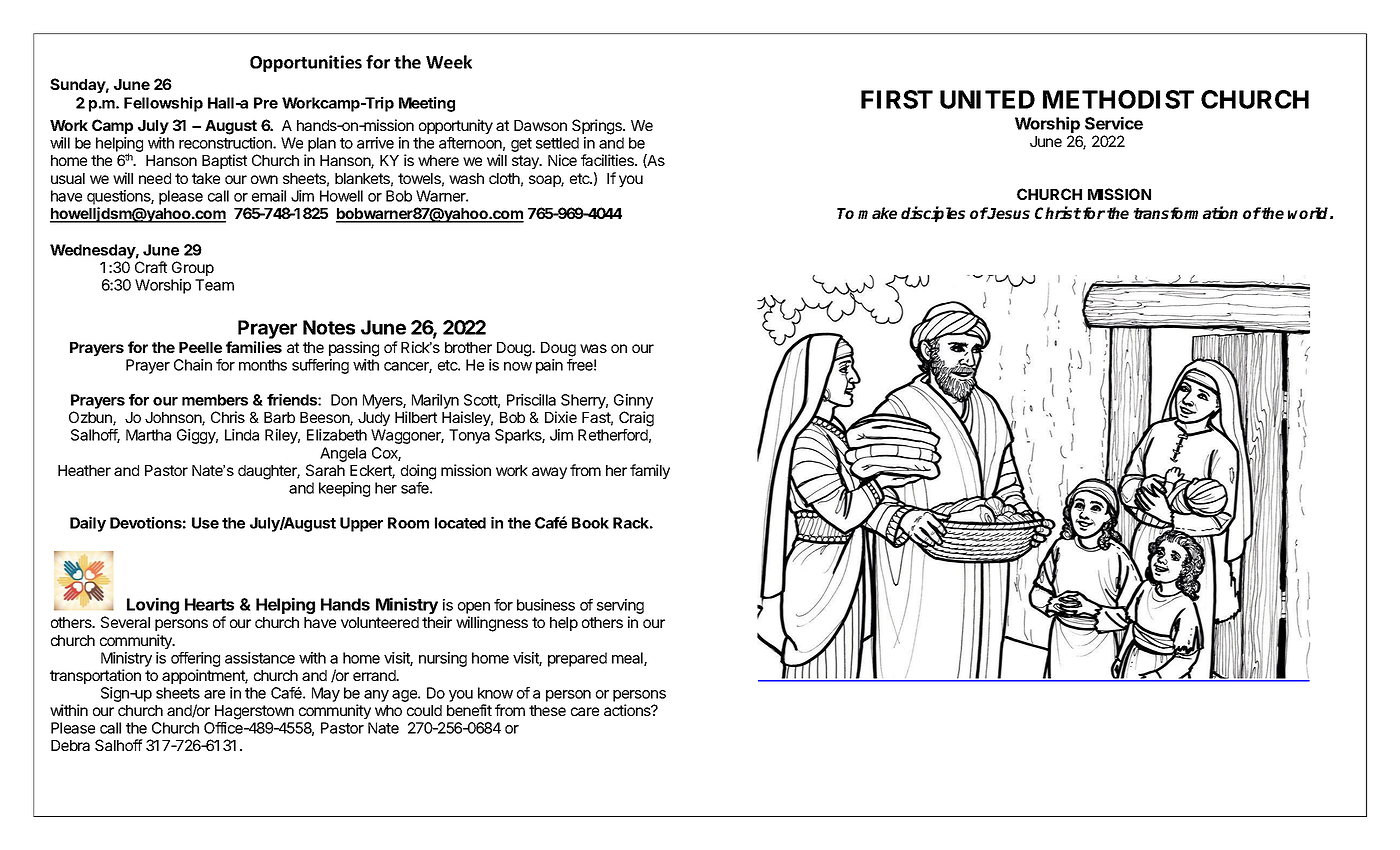 Image resolution: width=1400 pixels, height=850 pixels. Describe the element at coordinates (70, 745) in the screenshot. I see `Debra` at that location.
